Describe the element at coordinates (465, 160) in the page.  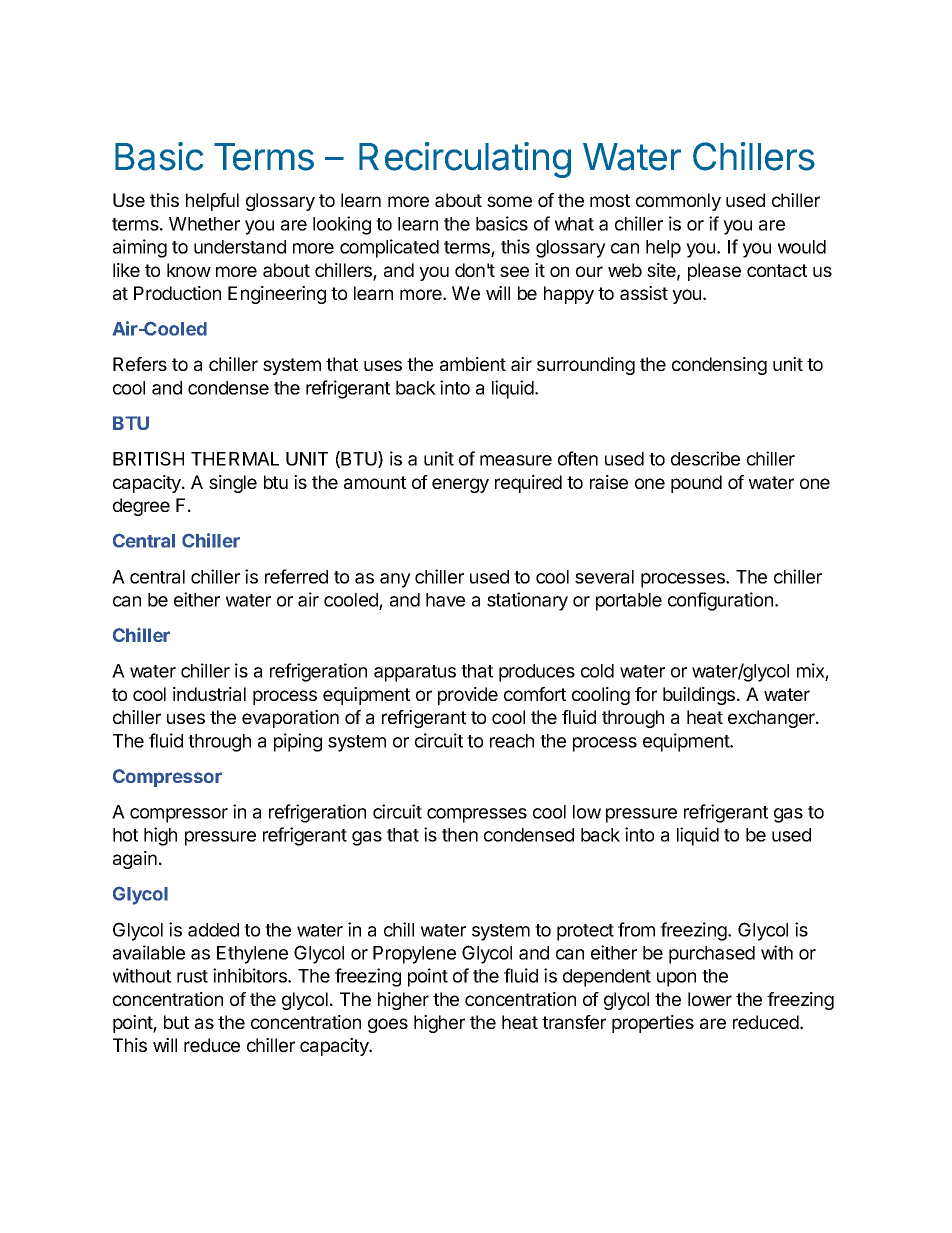
I see `Recirculating` at that location.
